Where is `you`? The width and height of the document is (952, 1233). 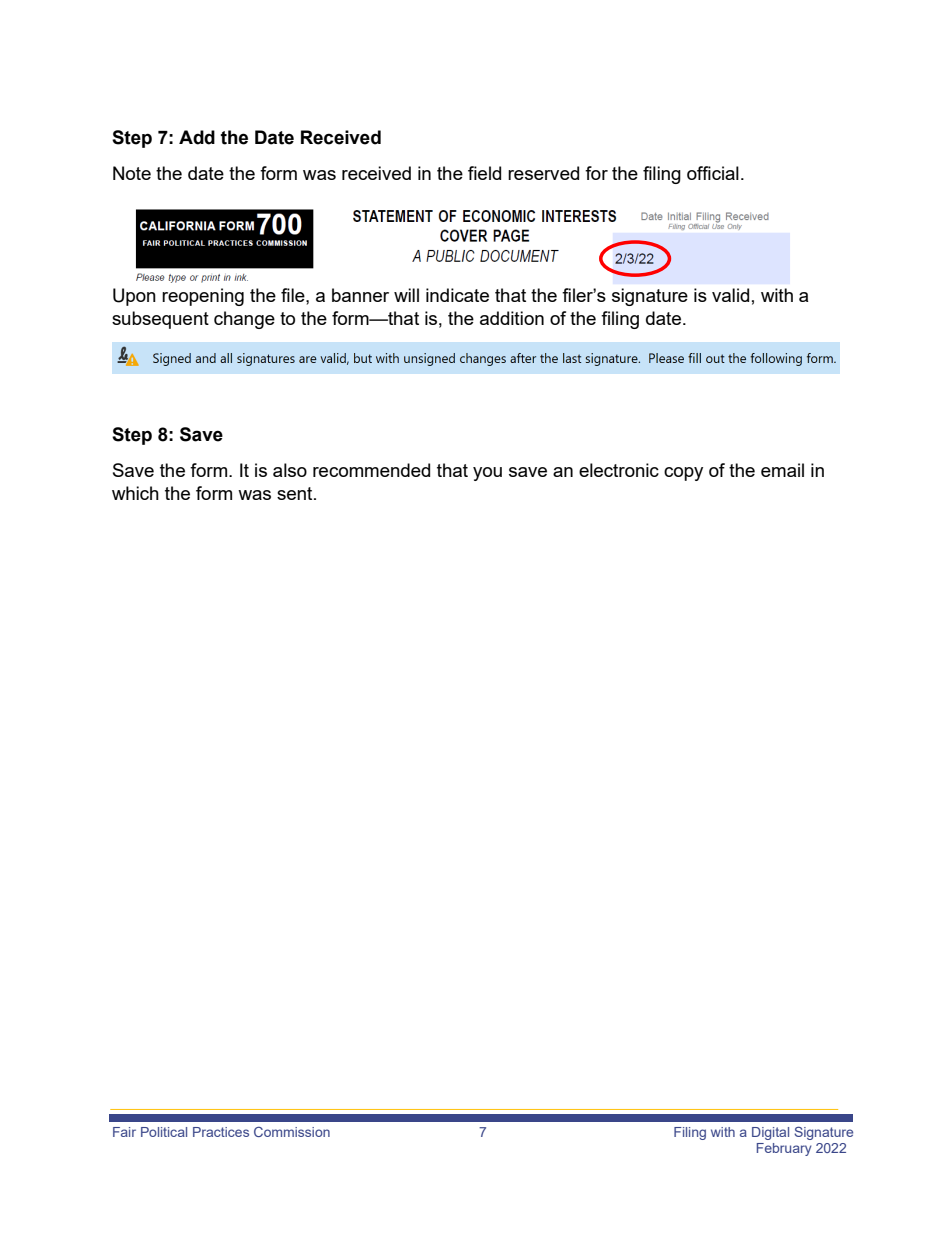 you is located at coordinates (487, 474).
